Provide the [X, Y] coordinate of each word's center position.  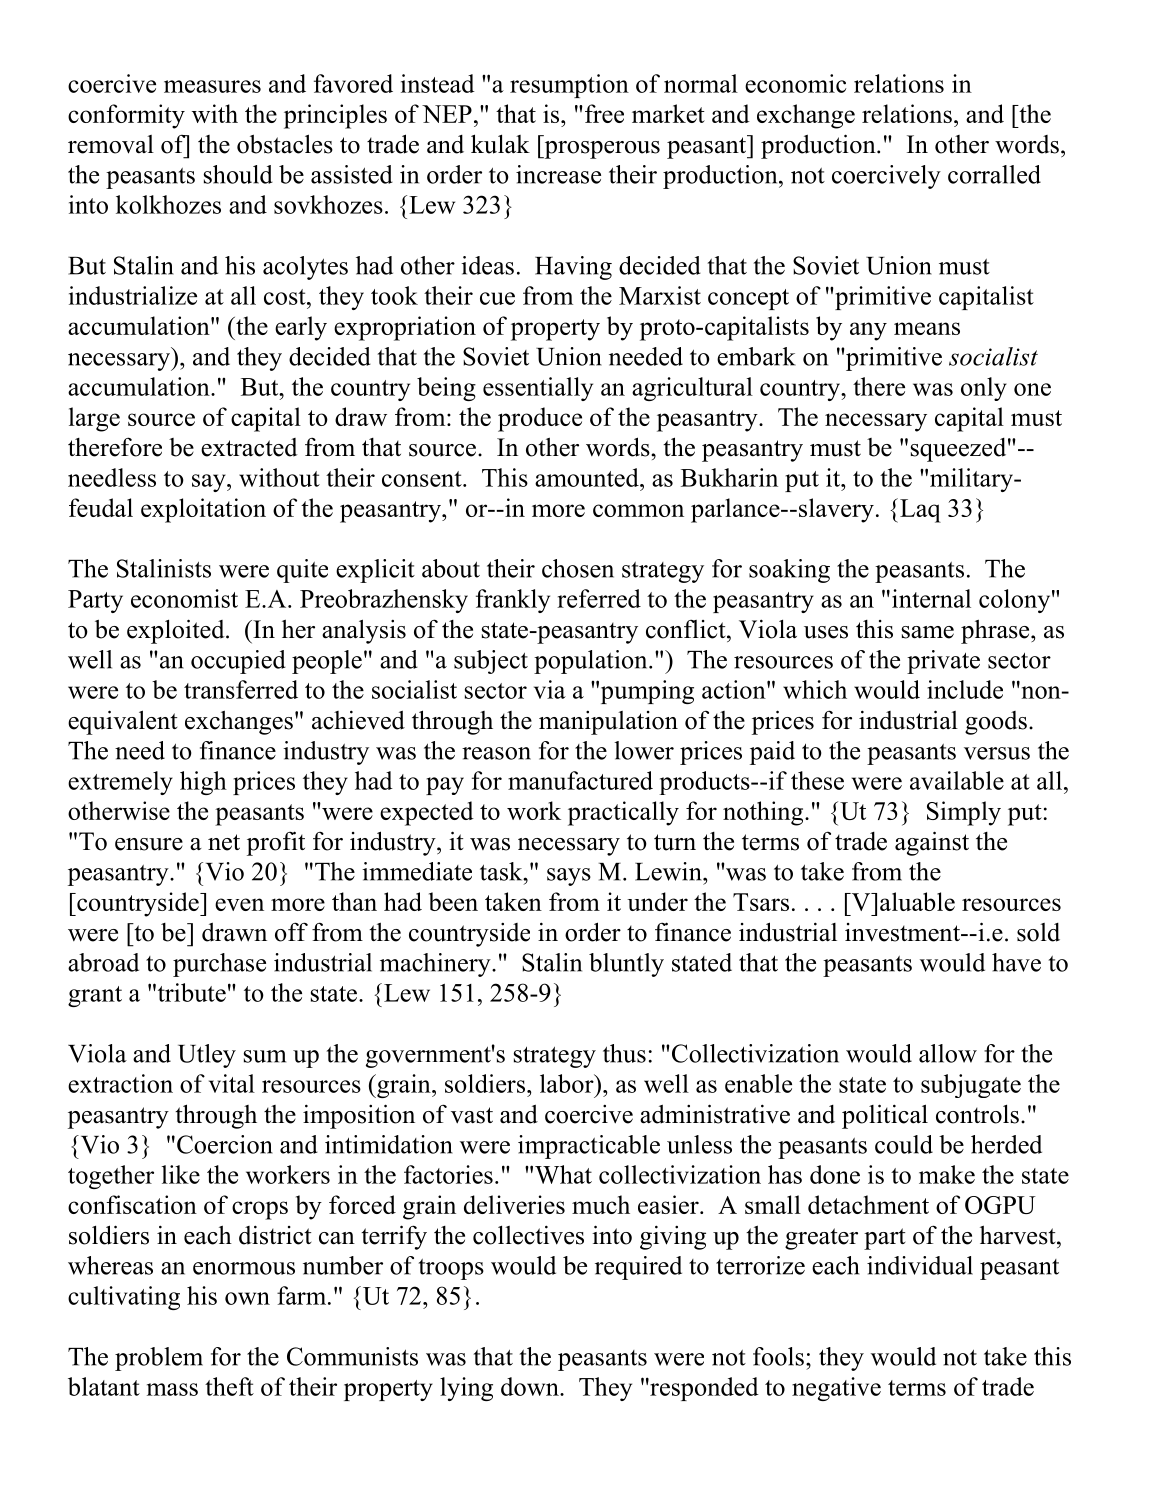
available [957, 780]
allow [948, 1053]
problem [159, 1359]
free [603, 113]
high [203, 783]
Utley [207, 1056]
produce [540, 419]
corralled [994, 174]
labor [568, 1083]
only [984, 389]
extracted [249, 447]
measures [212, 86]
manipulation [608, 723]
